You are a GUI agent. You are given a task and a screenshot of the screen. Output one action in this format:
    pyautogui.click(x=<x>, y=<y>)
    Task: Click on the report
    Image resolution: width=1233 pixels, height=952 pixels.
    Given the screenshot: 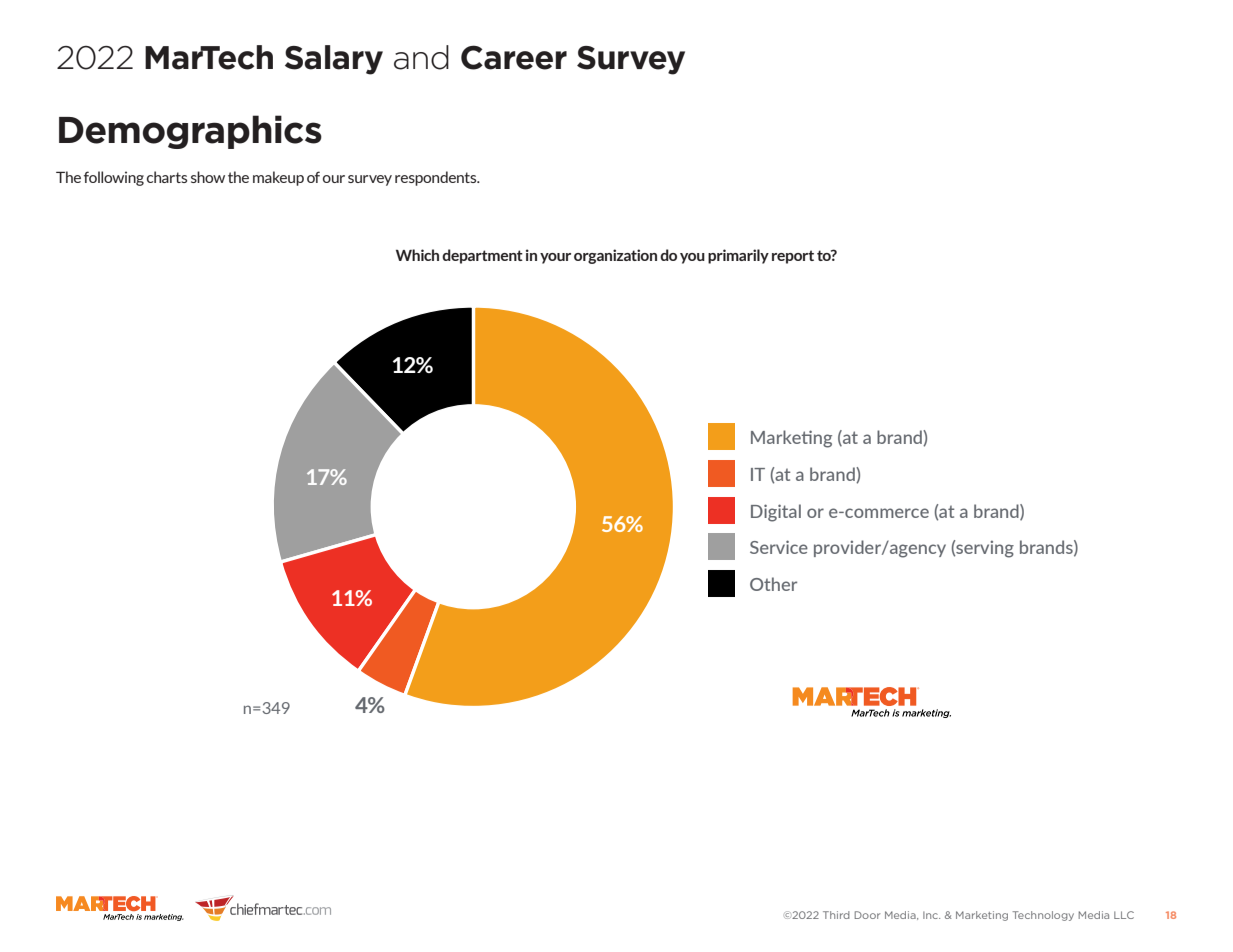 What is the action you would take?
    pyautogui.click(x=793, y=257)
